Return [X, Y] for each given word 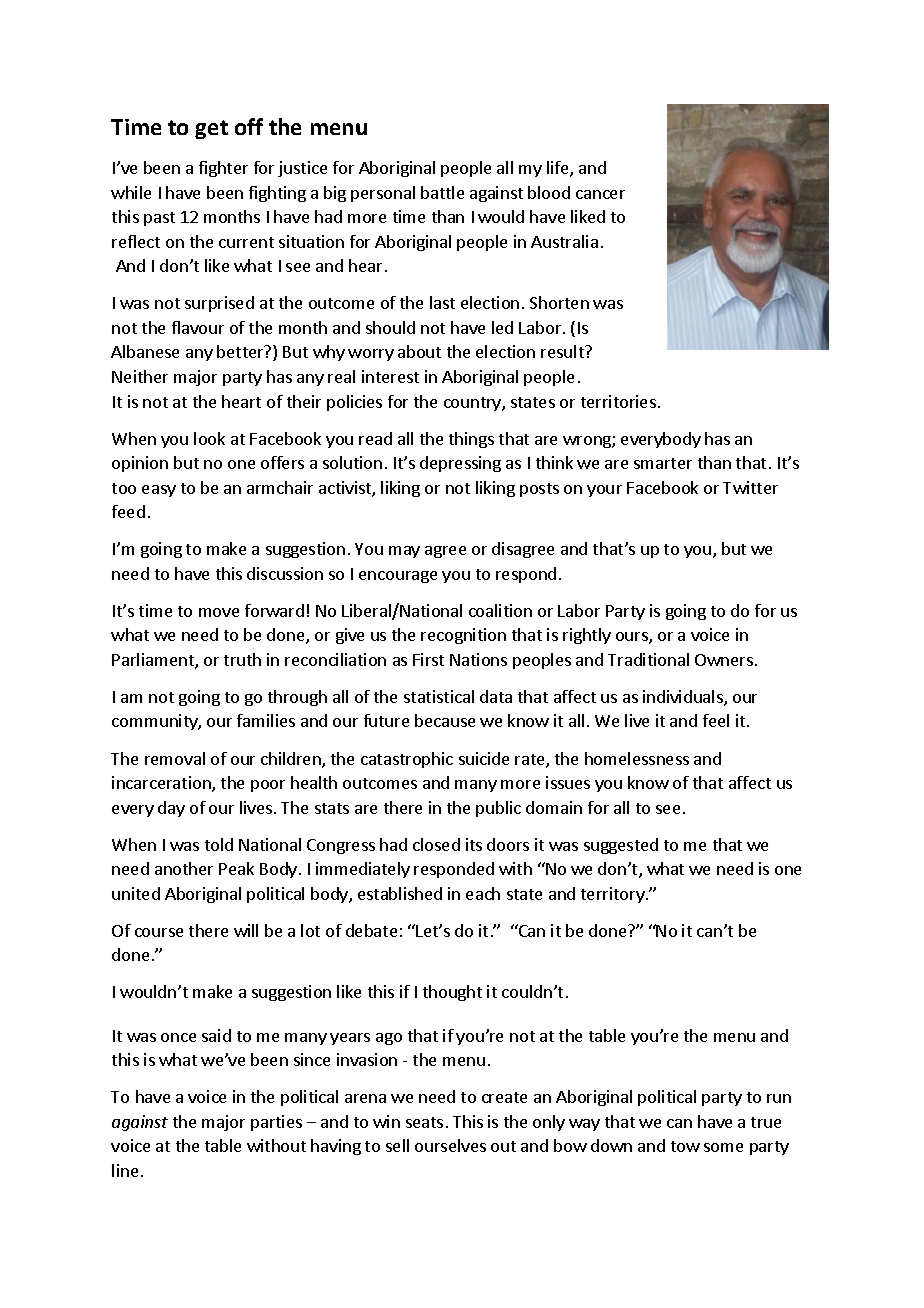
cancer [600, 194]
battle [442, 192]
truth [242, 659]
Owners [724, 660]
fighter [223, 169]
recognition [463, 636]
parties [276, 1123]
